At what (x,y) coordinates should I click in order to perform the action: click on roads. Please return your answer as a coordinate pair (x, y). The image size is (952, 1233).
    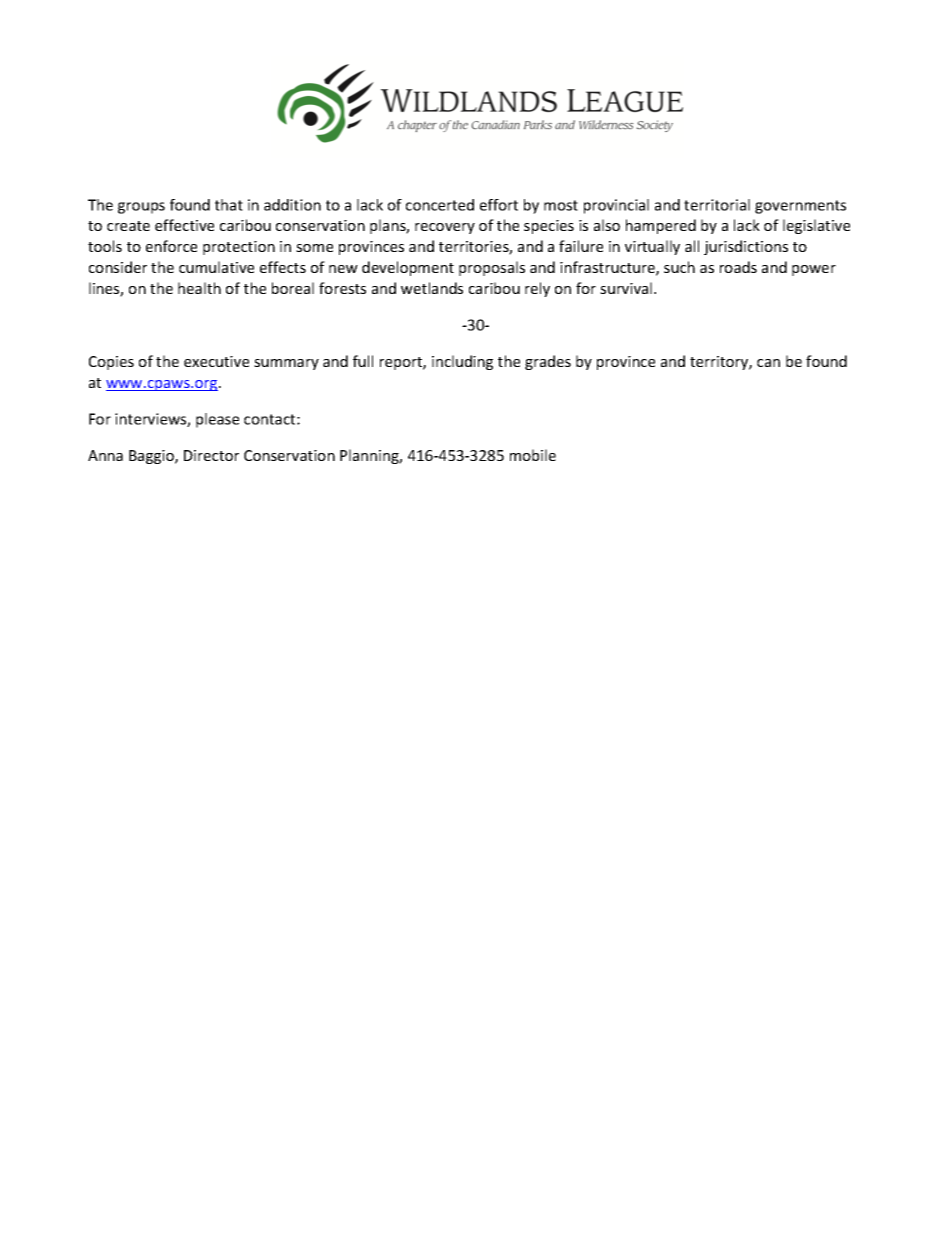
    Looking at the image, I should click on (738, 267).
